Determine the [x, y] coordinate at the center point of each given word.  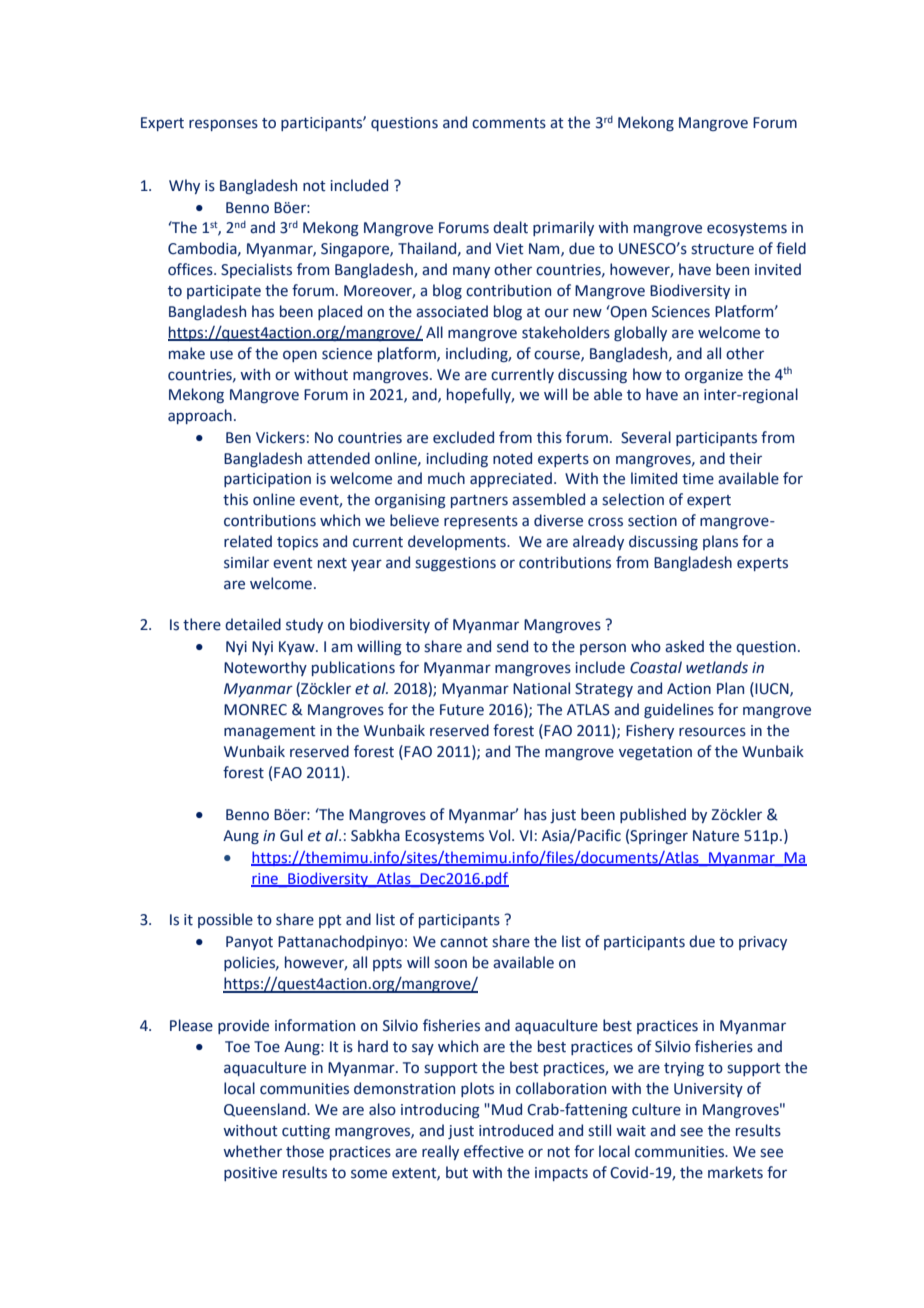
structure [722, 249]
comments [509, 123]
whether [252, 1151]
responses [223, 125]
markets [735, 1172]
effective [494, 1151]
